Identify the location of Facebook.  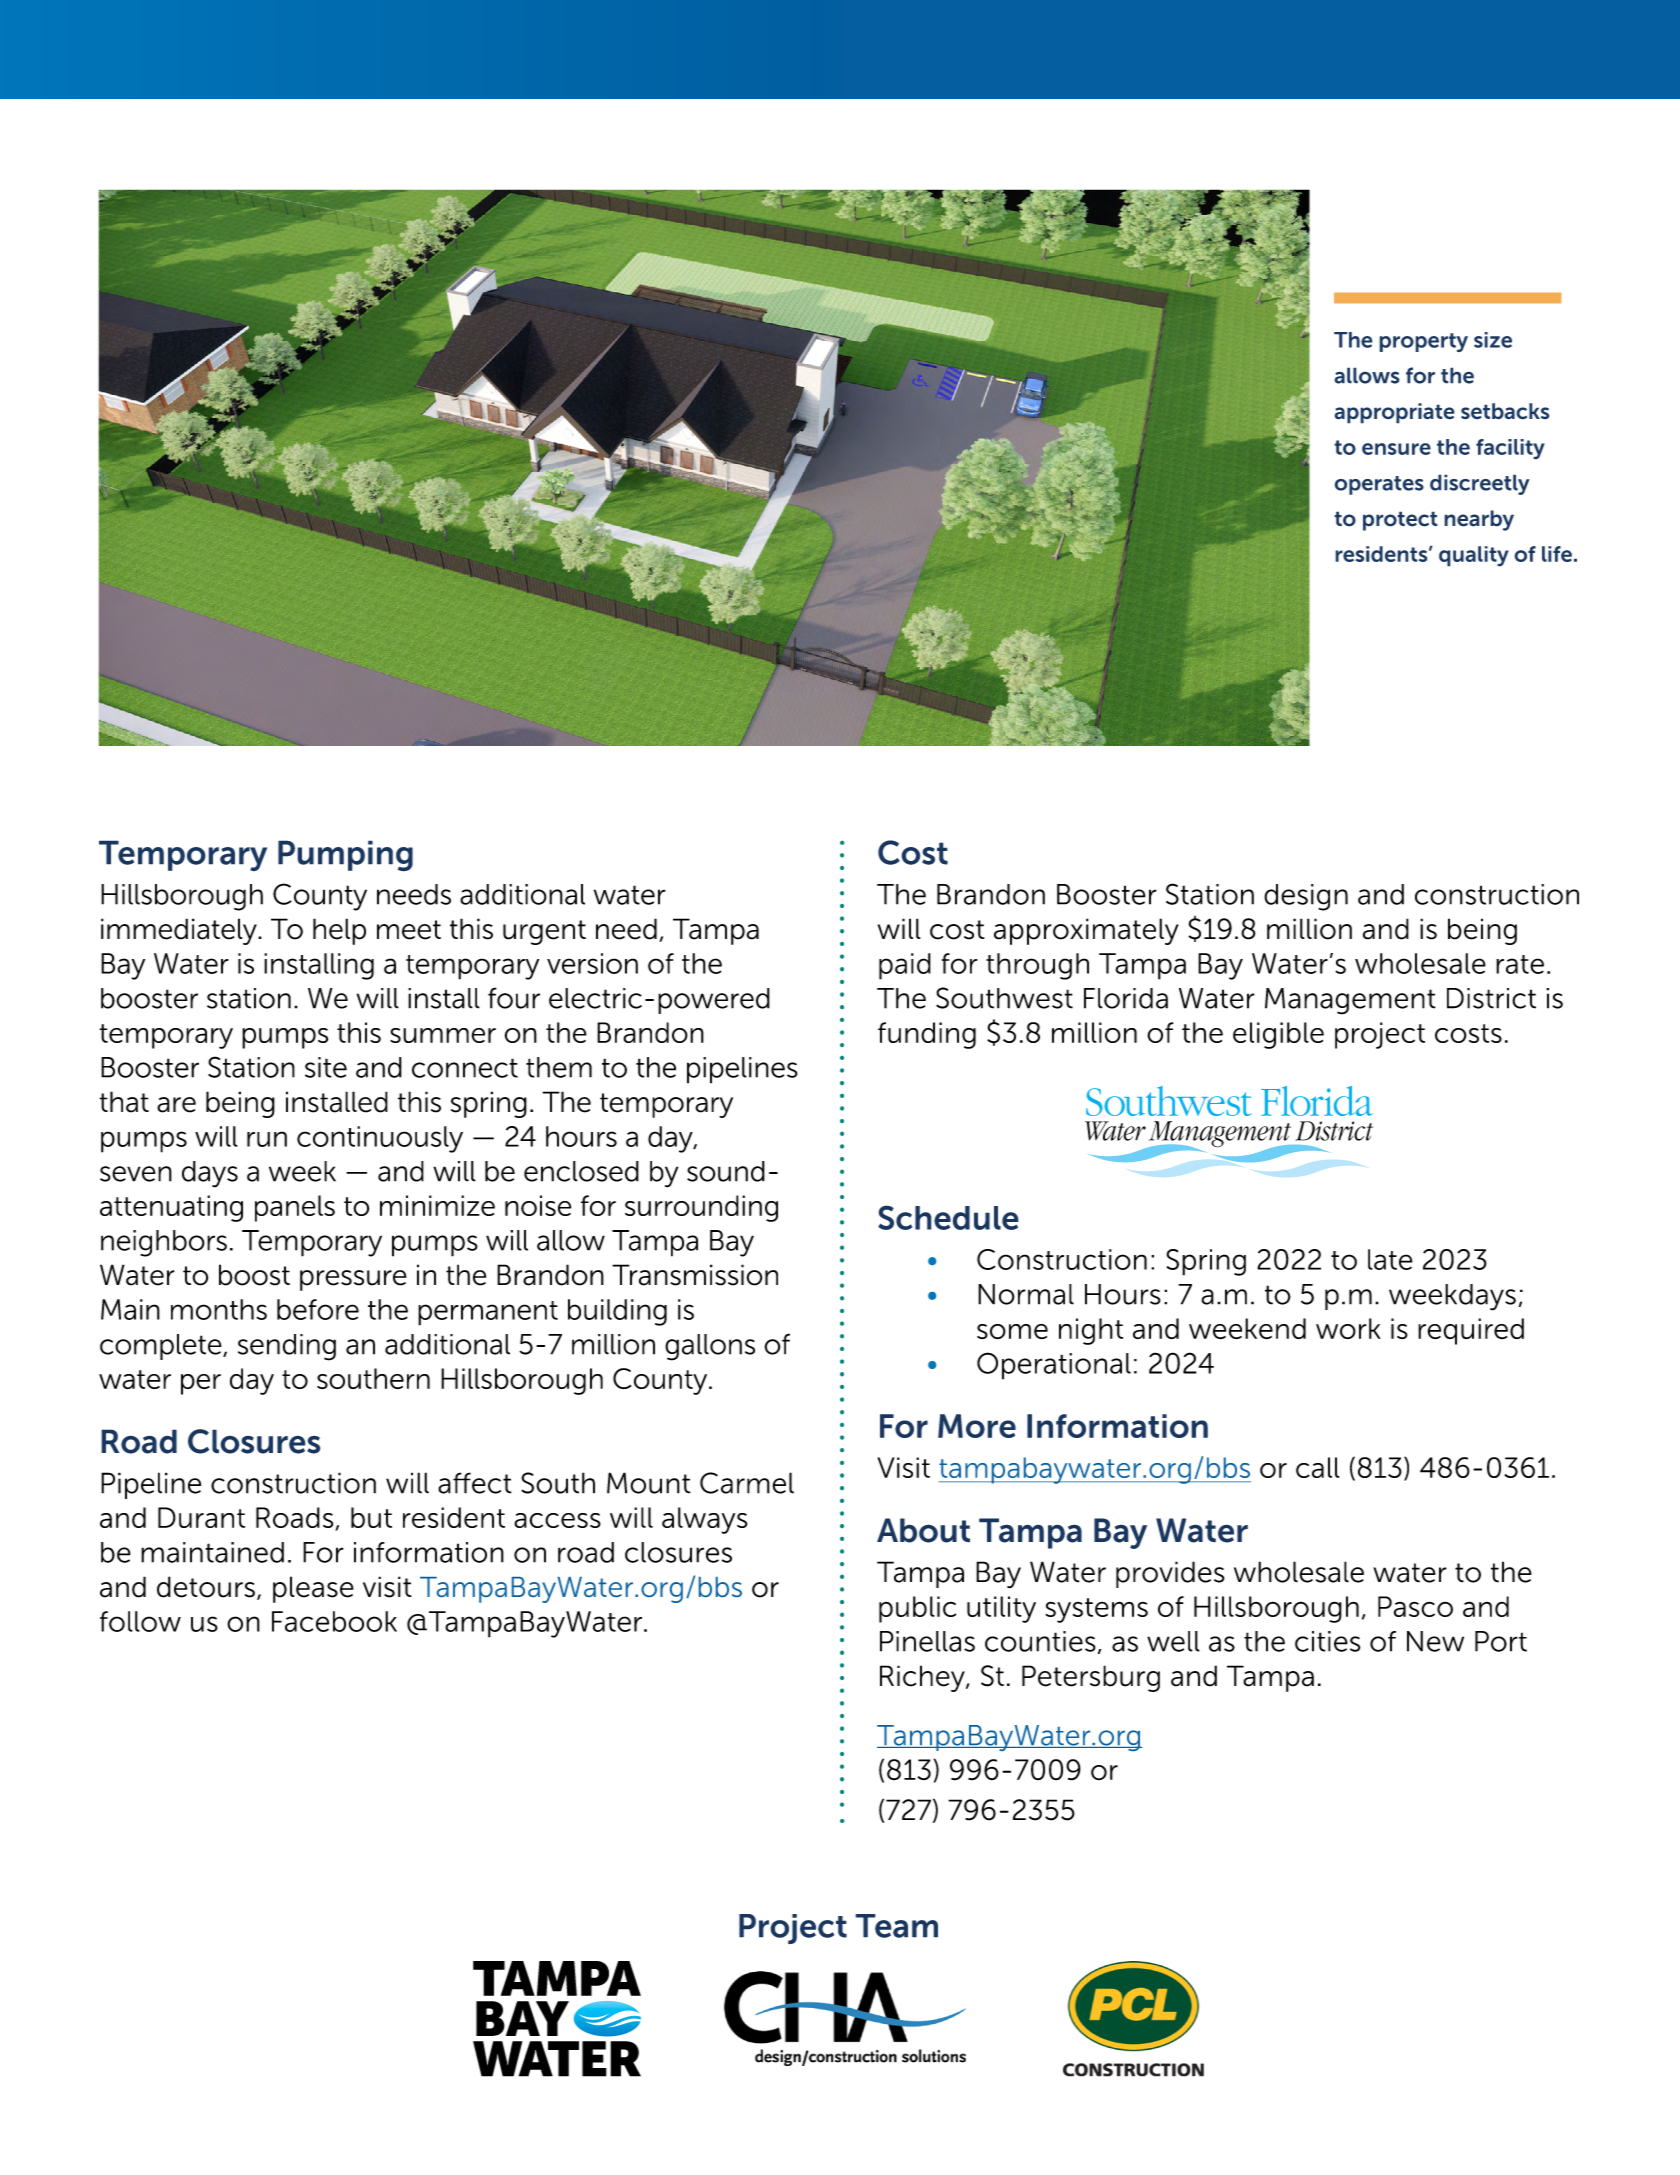
(334, 1621).
